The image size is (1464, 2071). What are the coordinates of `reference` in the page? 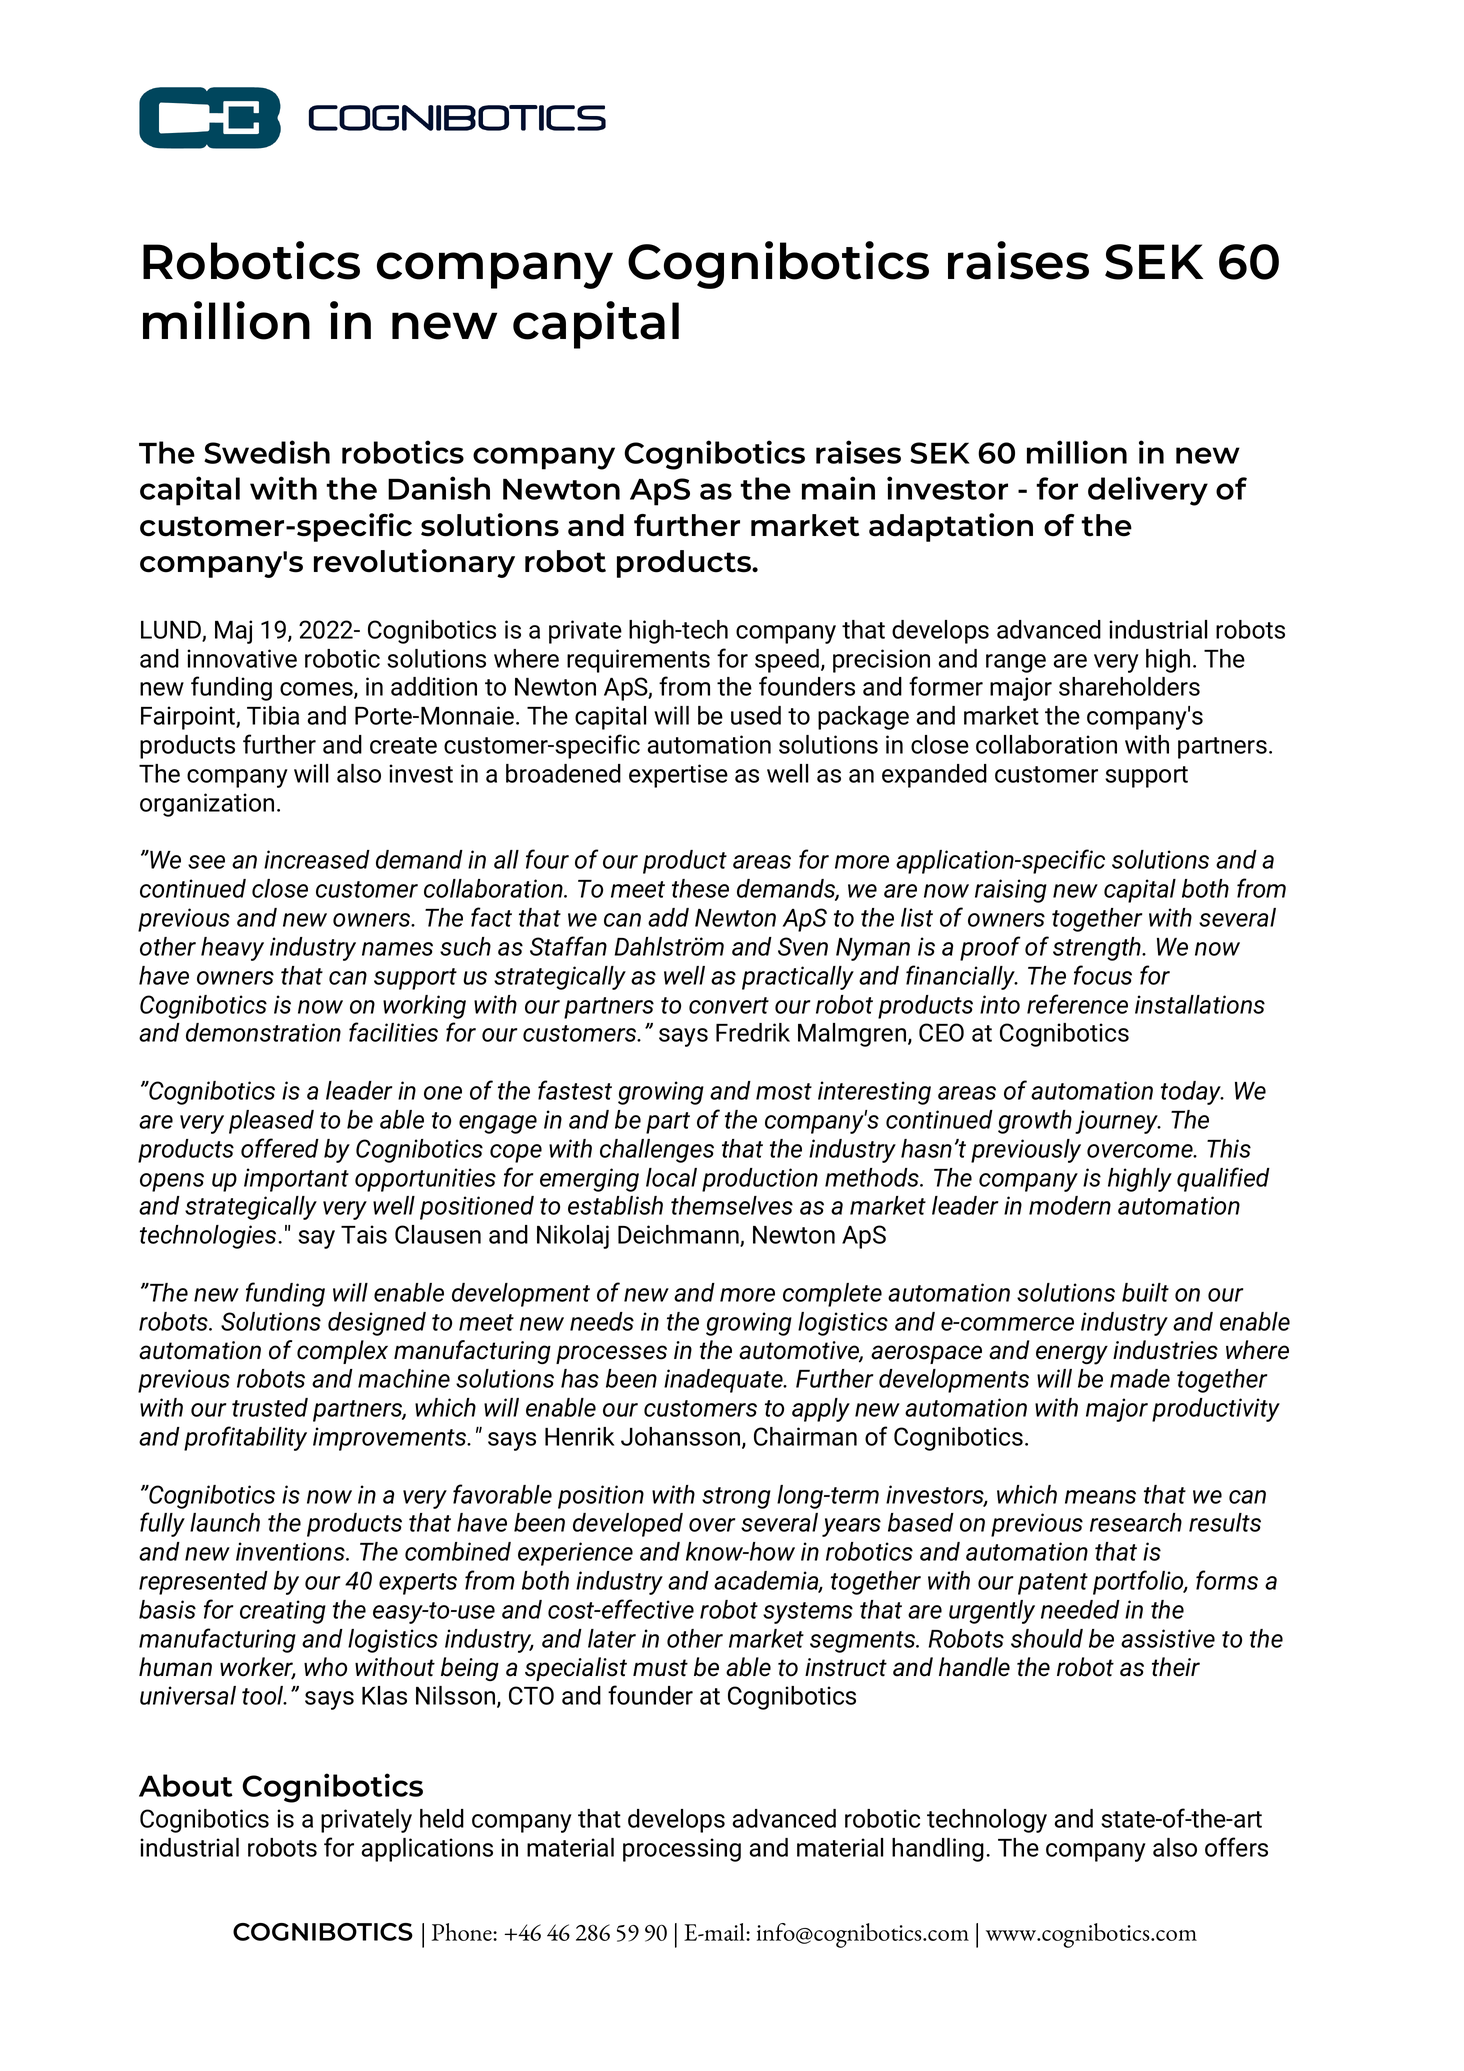 It's located at (1077, 1004).
